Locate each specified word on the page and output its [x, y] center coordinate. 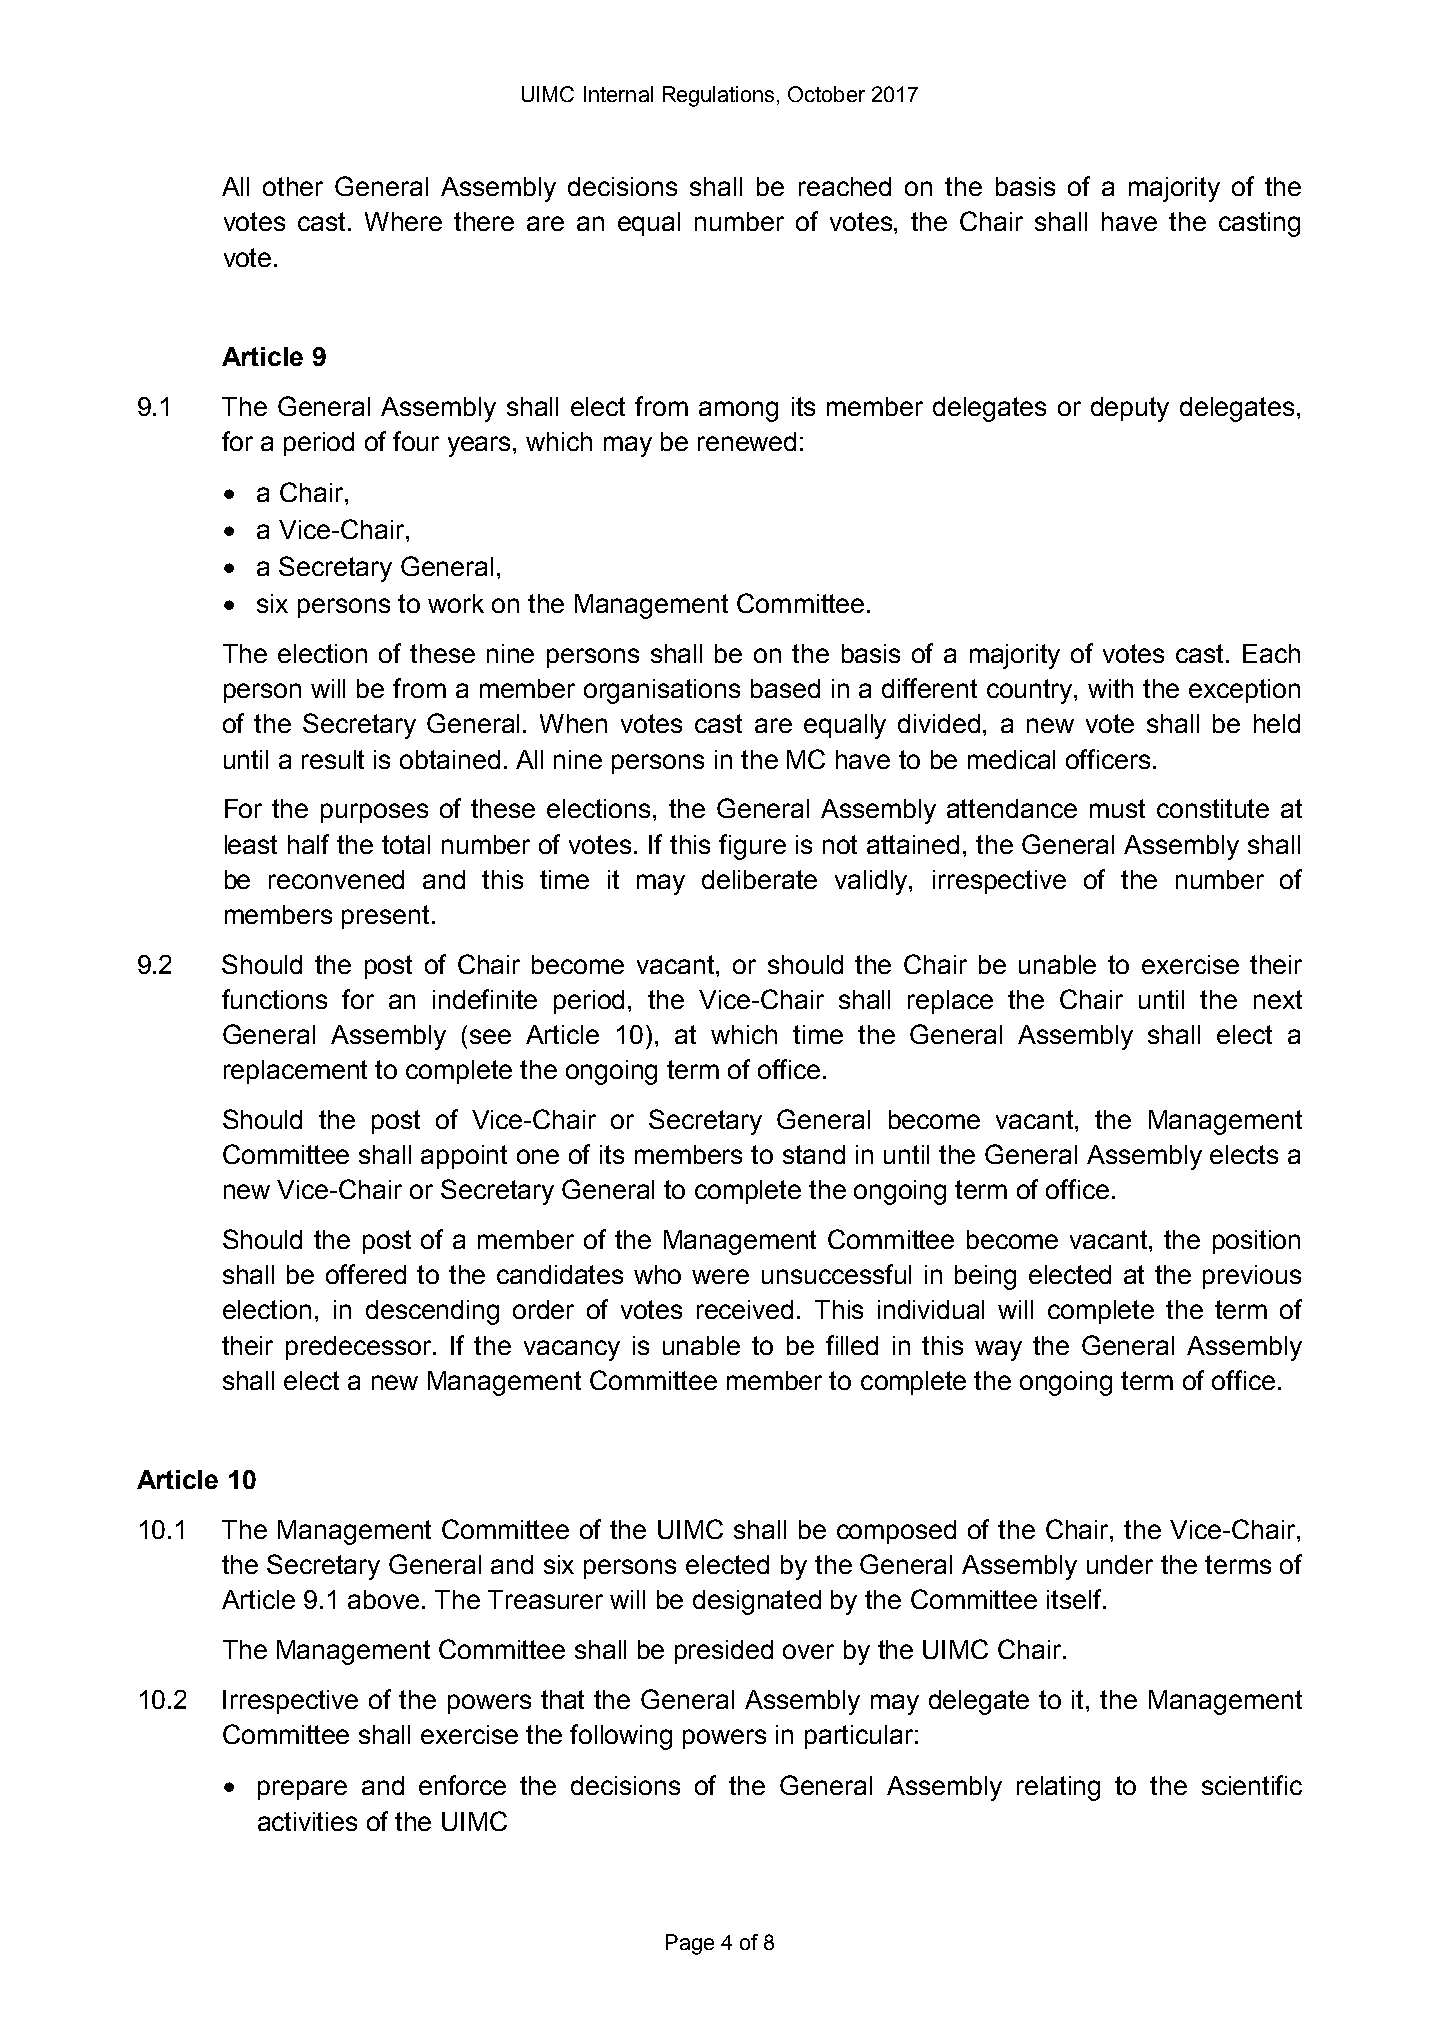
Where [403, 221]
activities [307, 1821]
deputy [1130, 409]
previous [1252, 1277]
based [785, 688]
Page [690, 1944]
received [745, 1309]
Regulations [718, 96]
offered [366, 1274]
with [1110, 688]
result [333, 759]
